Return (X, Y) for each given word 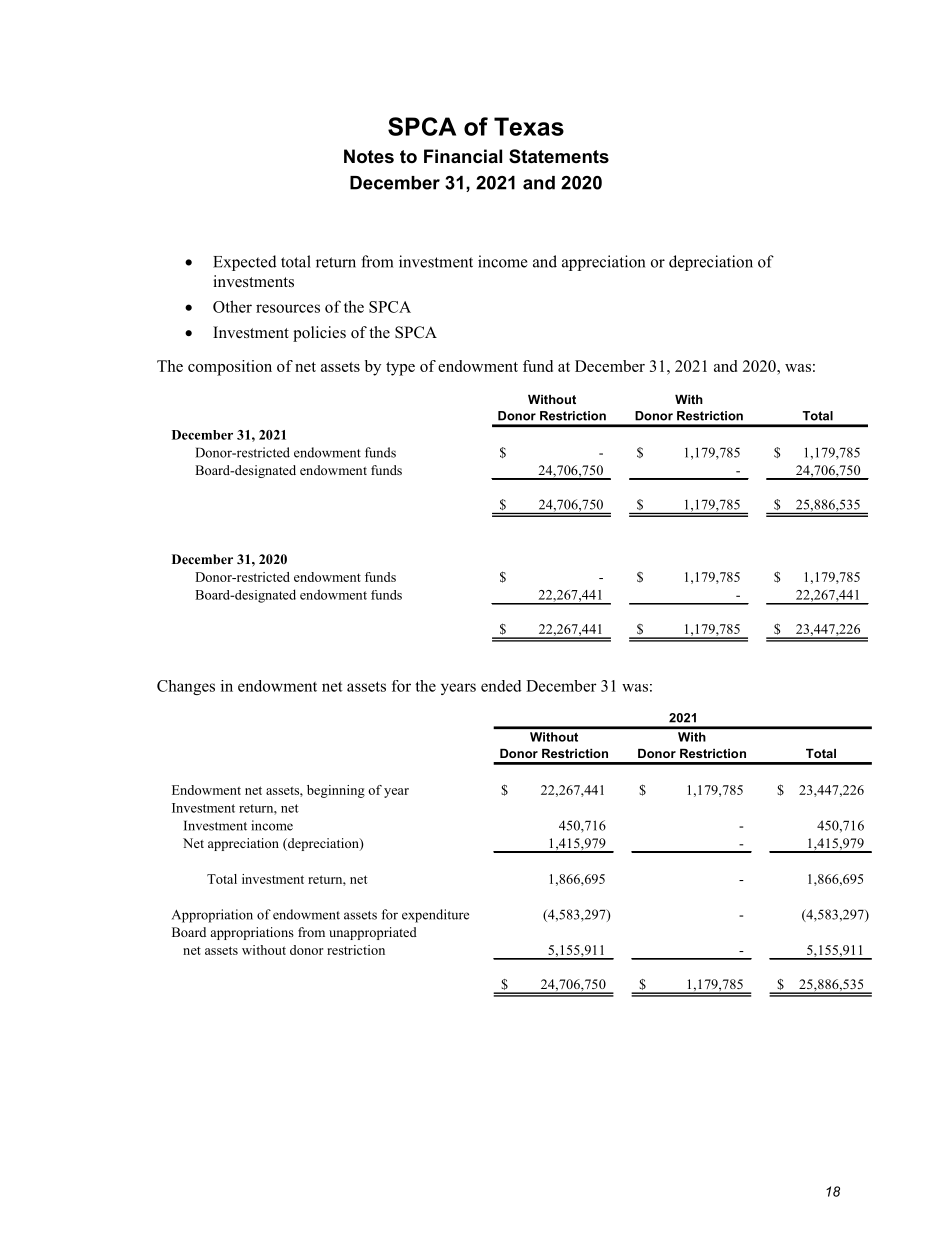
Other (232, 306)
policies (319, 334)
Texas (529, 126)
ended (501, 686)
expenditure (435, 916)
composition (230, 368)
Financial (463, 156)
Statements (559, 156)
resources (288, 308)
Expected (245, 263)
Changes (186, 687)
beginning (336, 791)
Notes (369, 156)
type (400, 369)
